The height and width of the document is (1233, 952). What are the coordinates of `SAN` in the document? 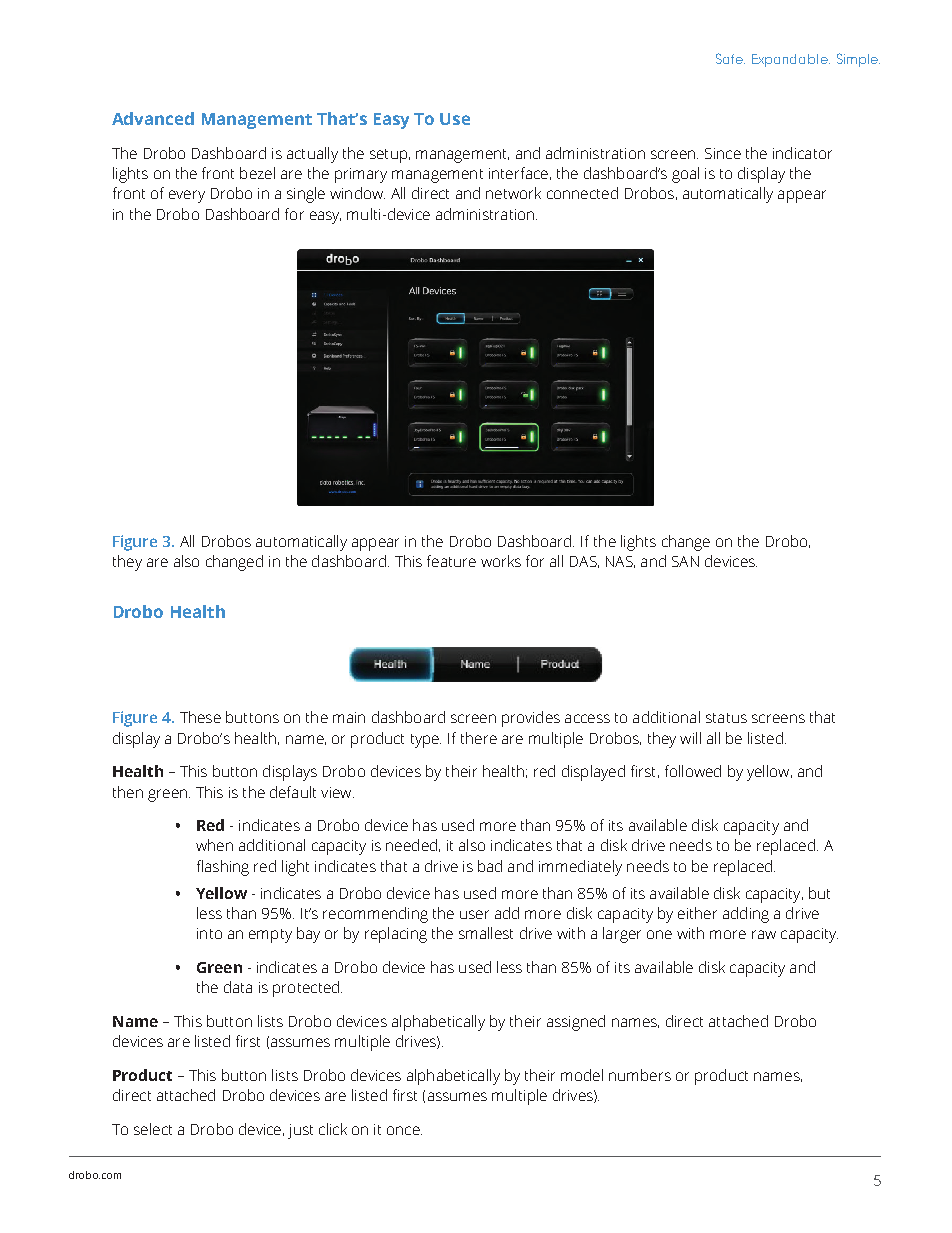 It's located at (685, 561).
